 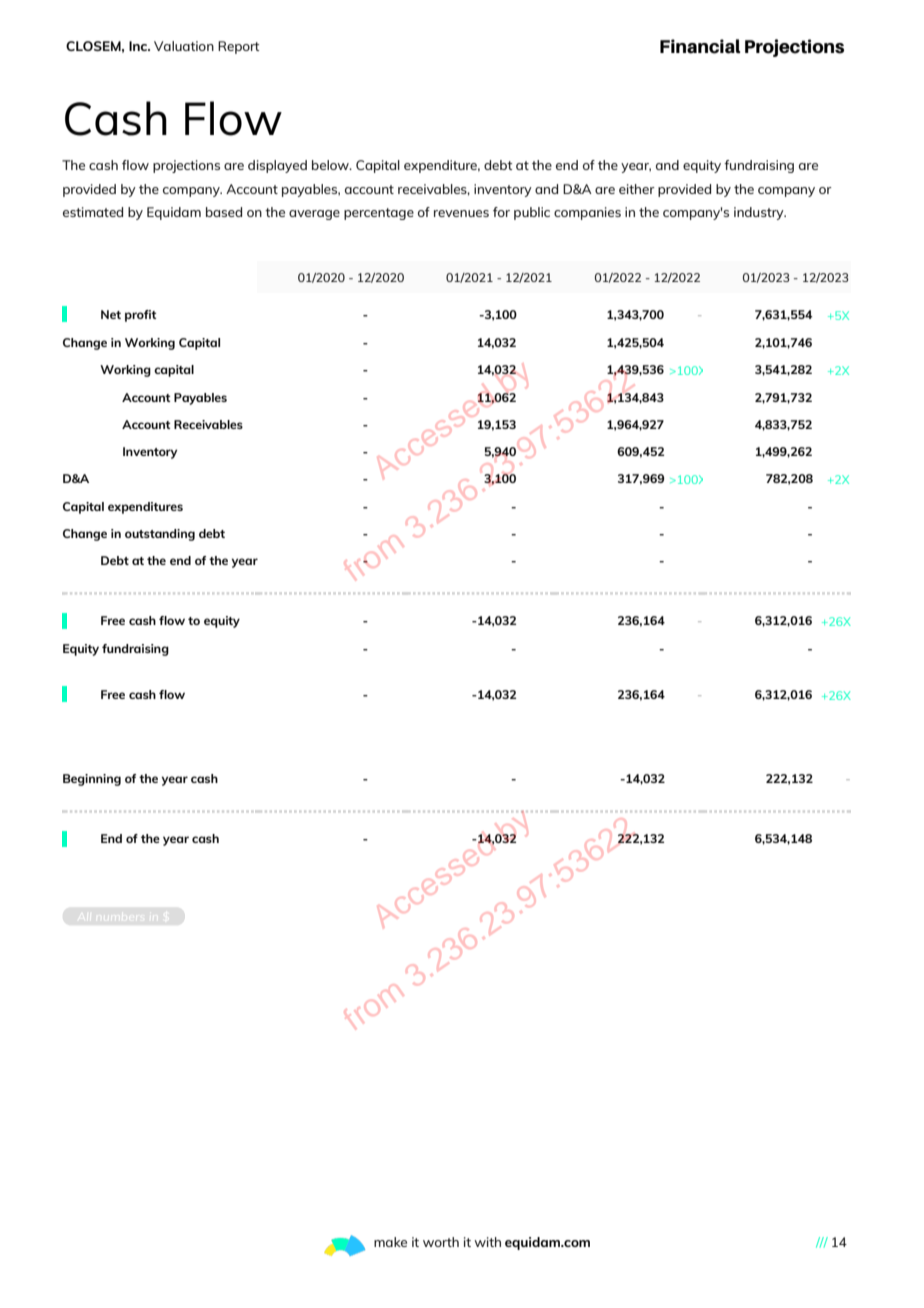 What do you see at coordinates (140, 316) in the page?
I see `profit` at bounding box center [140, 316].
